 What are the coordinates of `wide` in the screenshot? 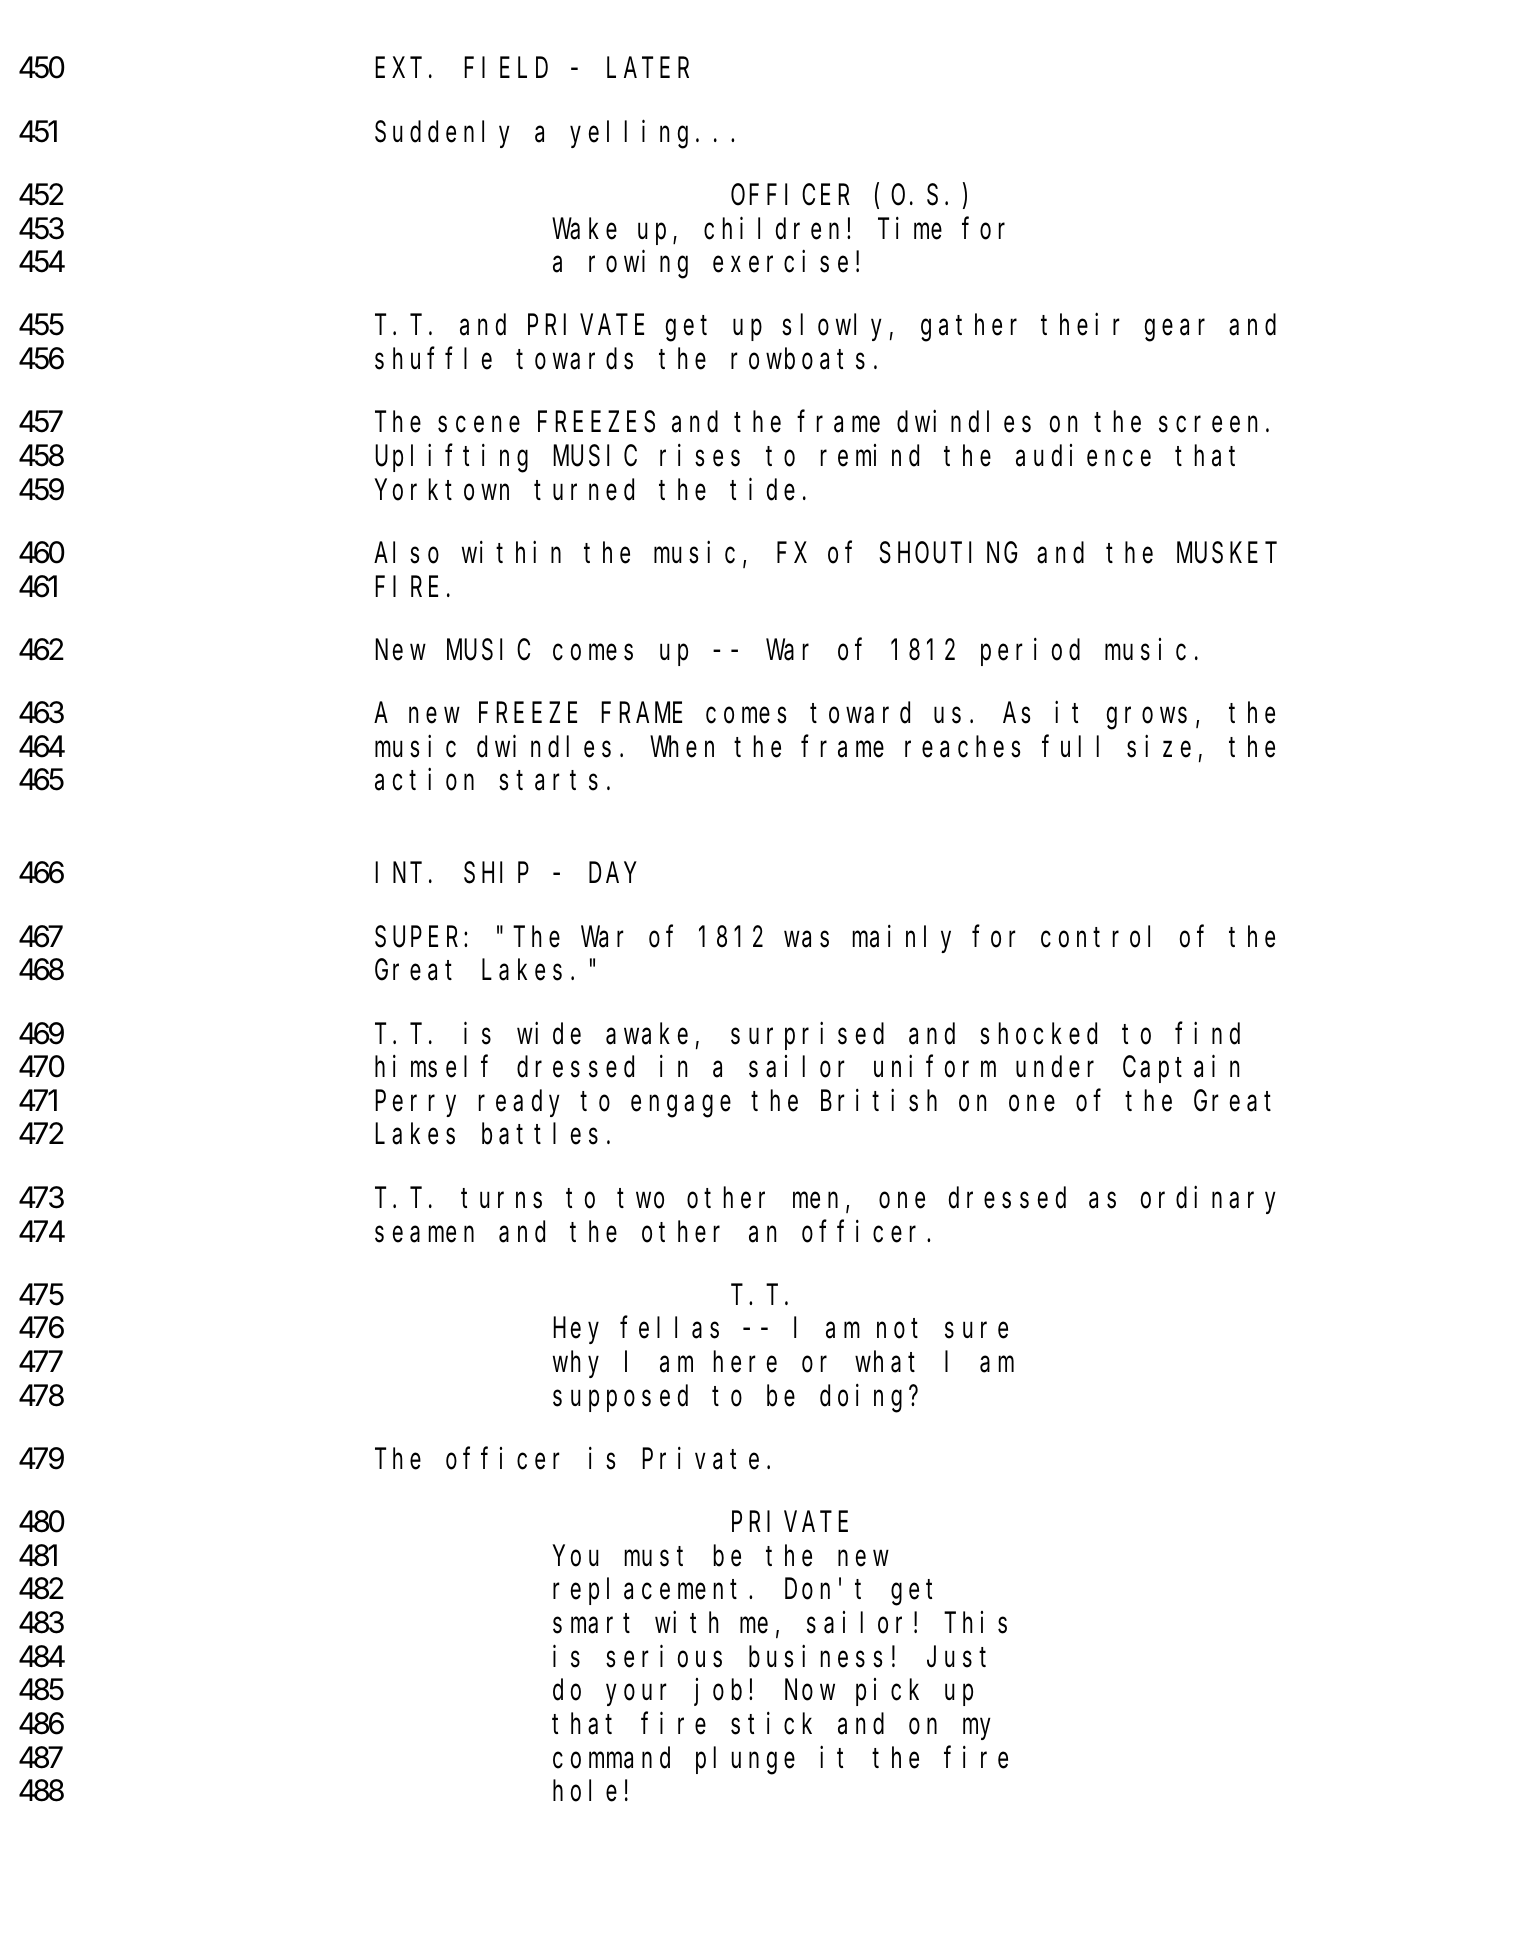 It's located at (549, 1033).
